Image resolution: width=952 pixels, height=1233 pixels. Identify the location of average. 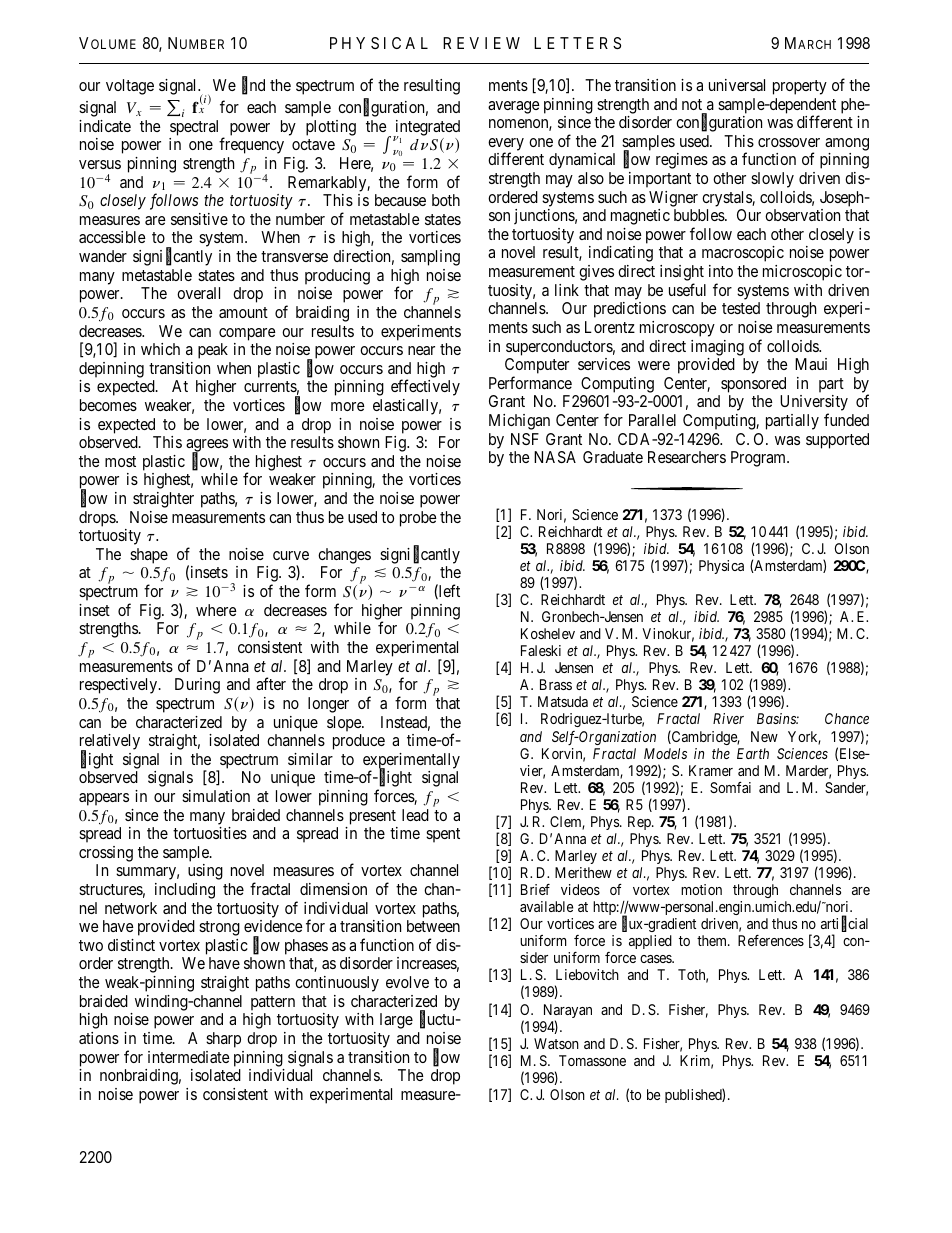
(514, 107).
